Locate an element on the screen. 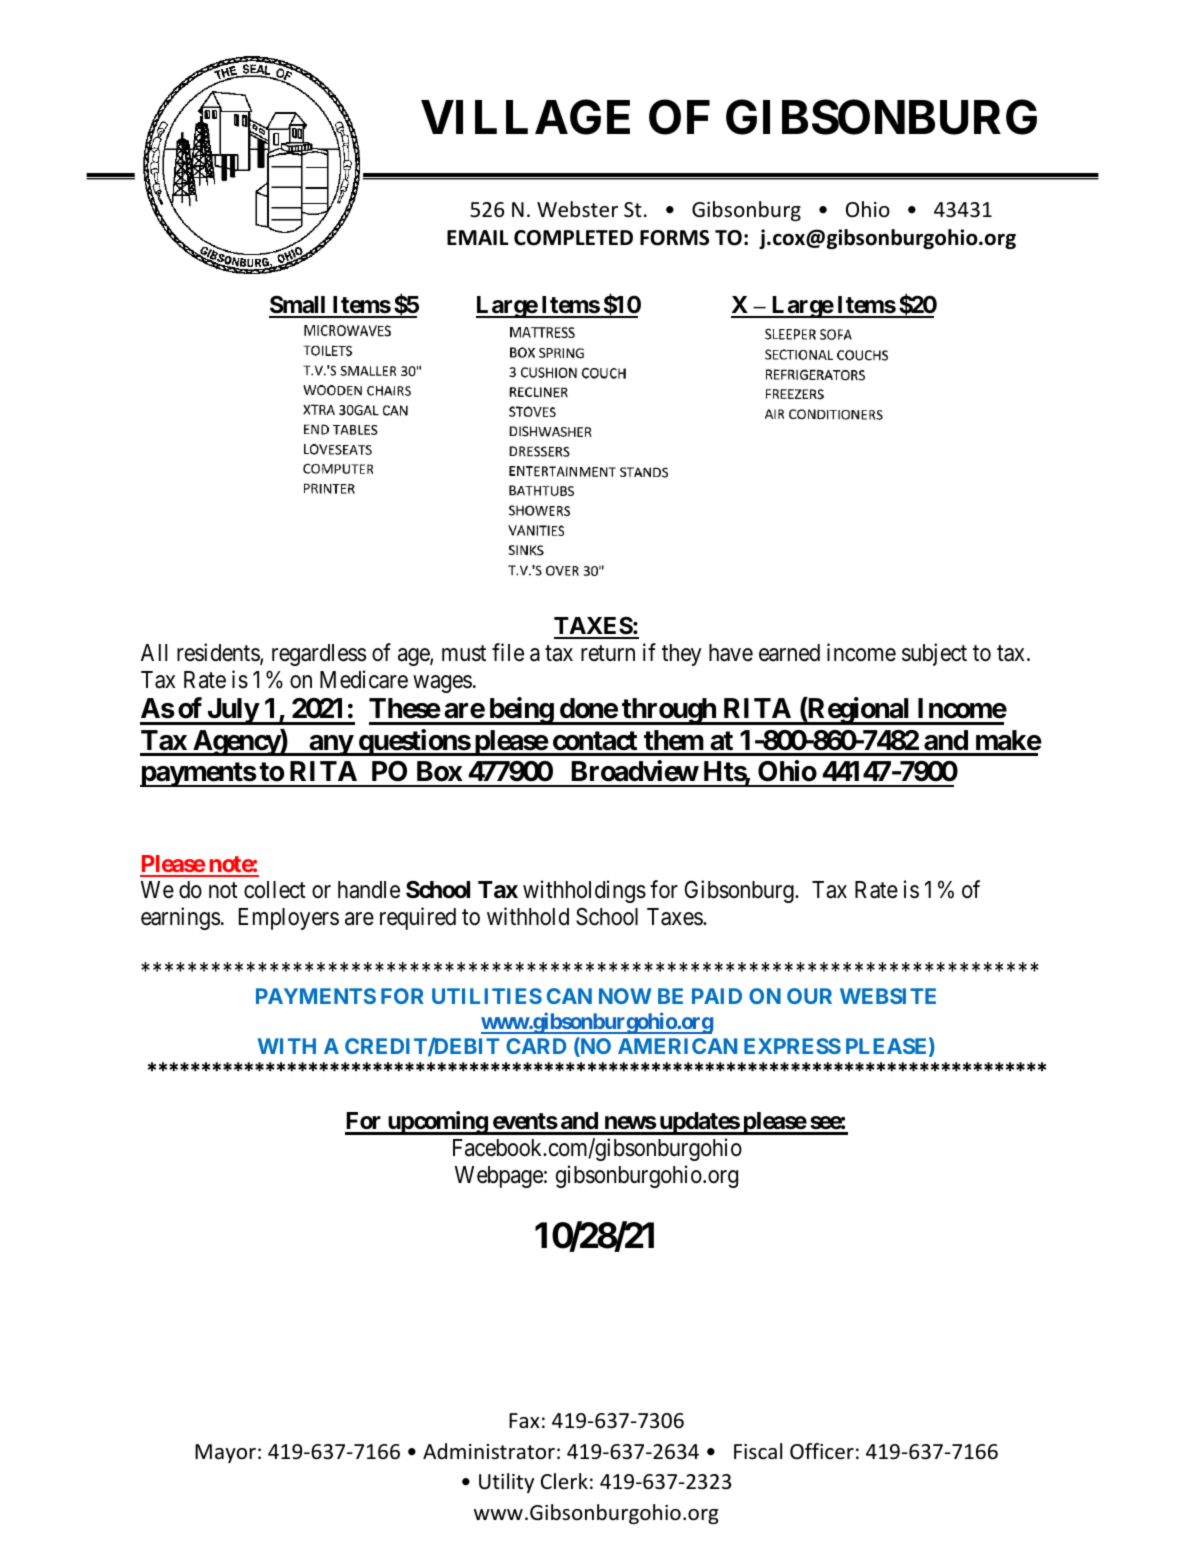  EMAIL is located at coordinates (478, 237).
